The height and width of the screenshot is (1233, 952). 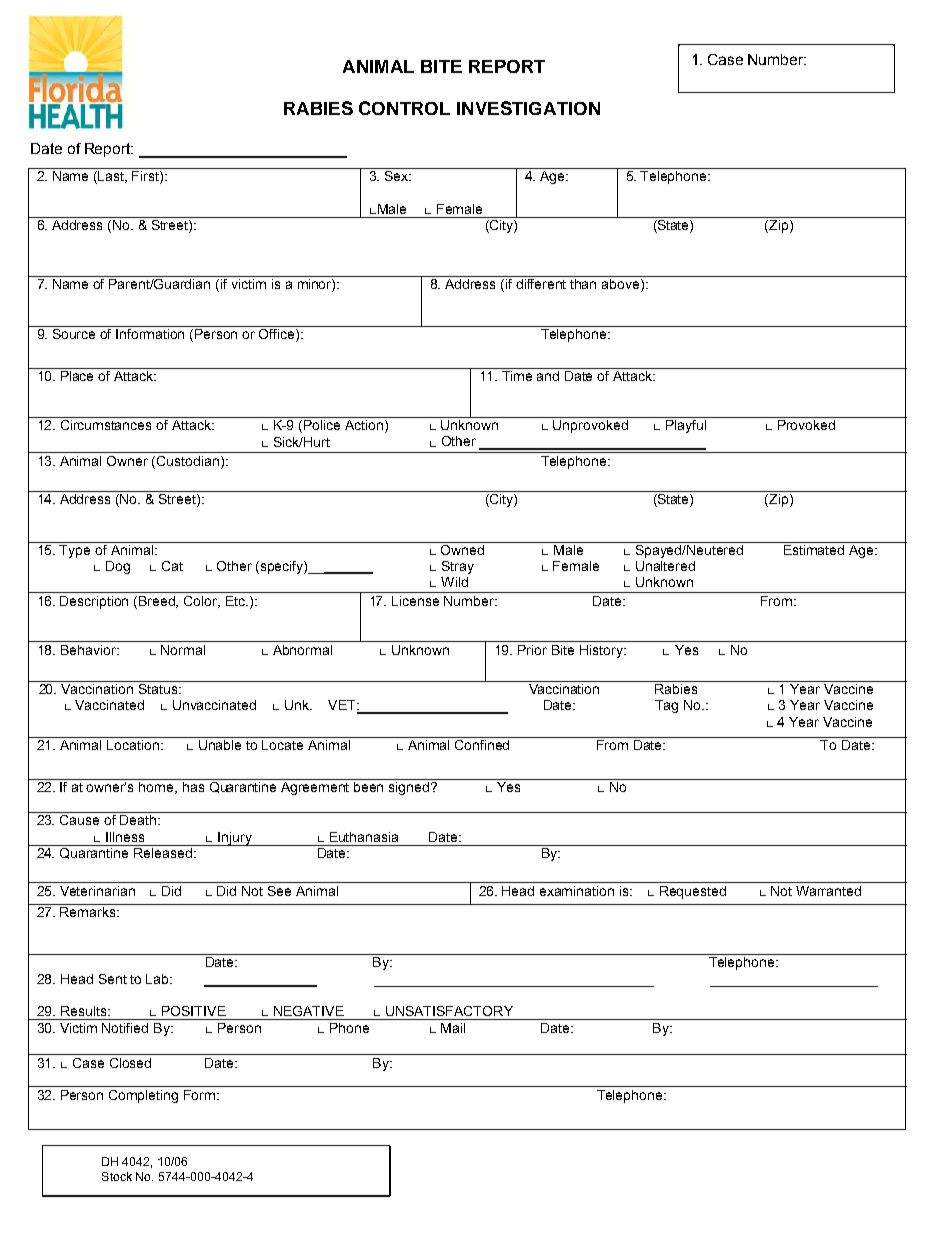 I want to click on examination, so click(x=577, y=891).
